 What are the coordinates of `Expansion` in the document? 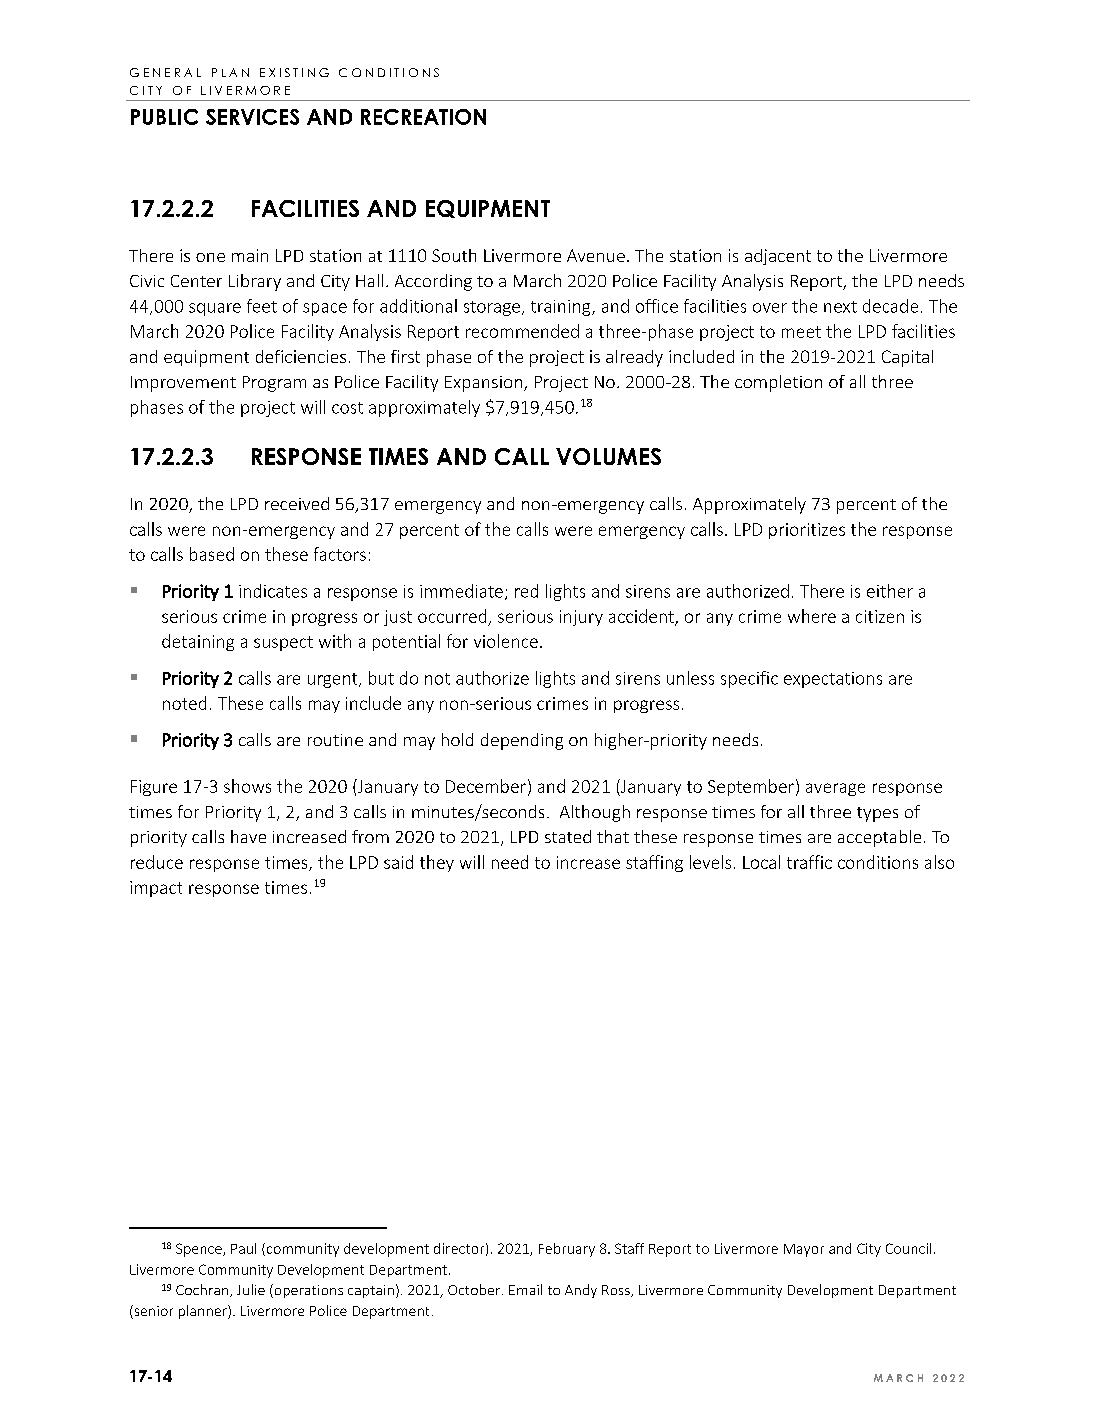 It's located at (485, 384).
